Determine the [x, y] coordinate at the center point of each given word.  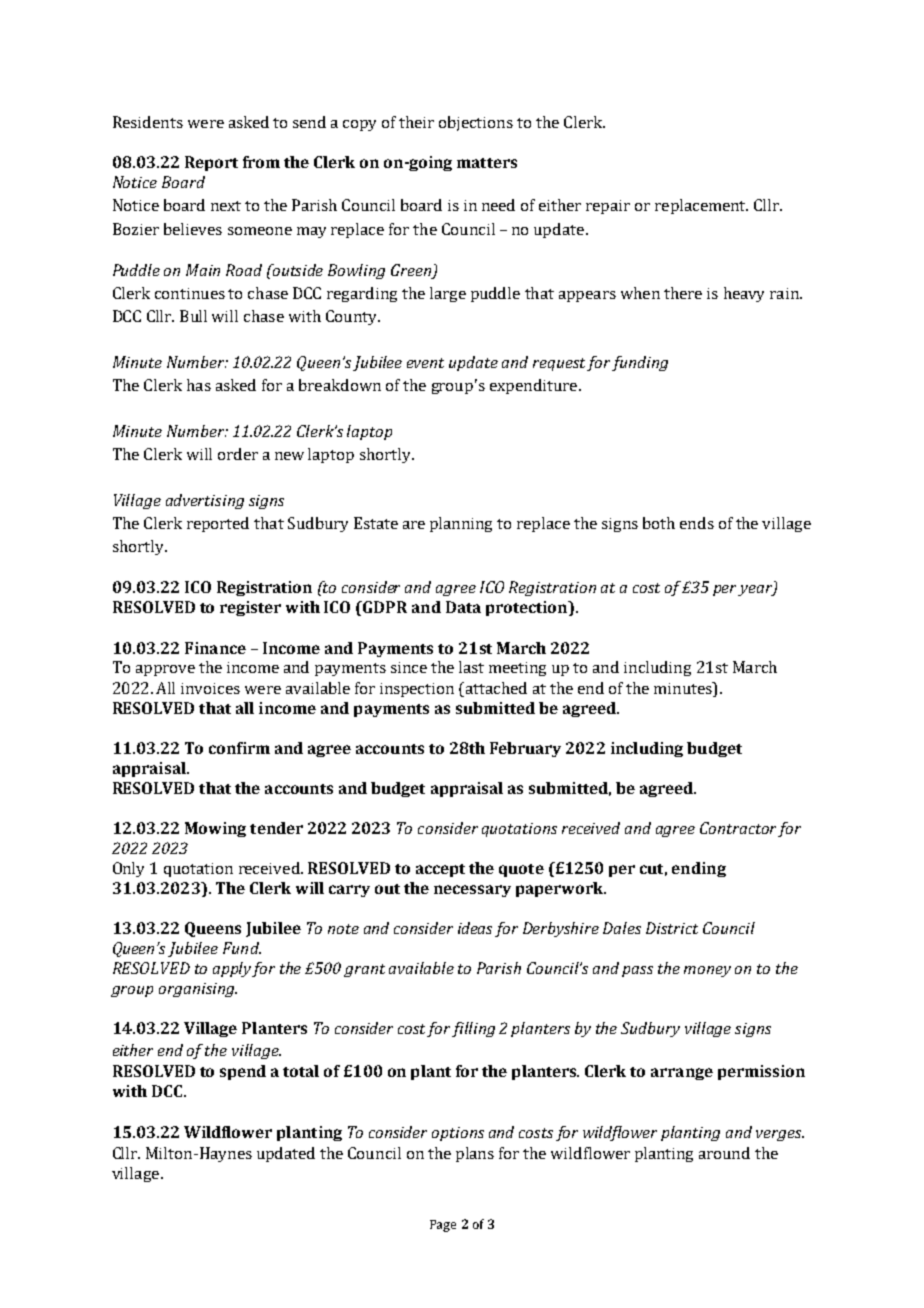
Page [443, 1226]
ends [697, 523]
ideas [475, 928]
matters [487, 163]
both [659, 523]
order [238, 454]
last [471, 667]
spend [243, 1072]
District [672, 928]
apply [233, 969]
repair [608, 207]
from [261, 162]
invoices [210, 688]
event [425, 363]
